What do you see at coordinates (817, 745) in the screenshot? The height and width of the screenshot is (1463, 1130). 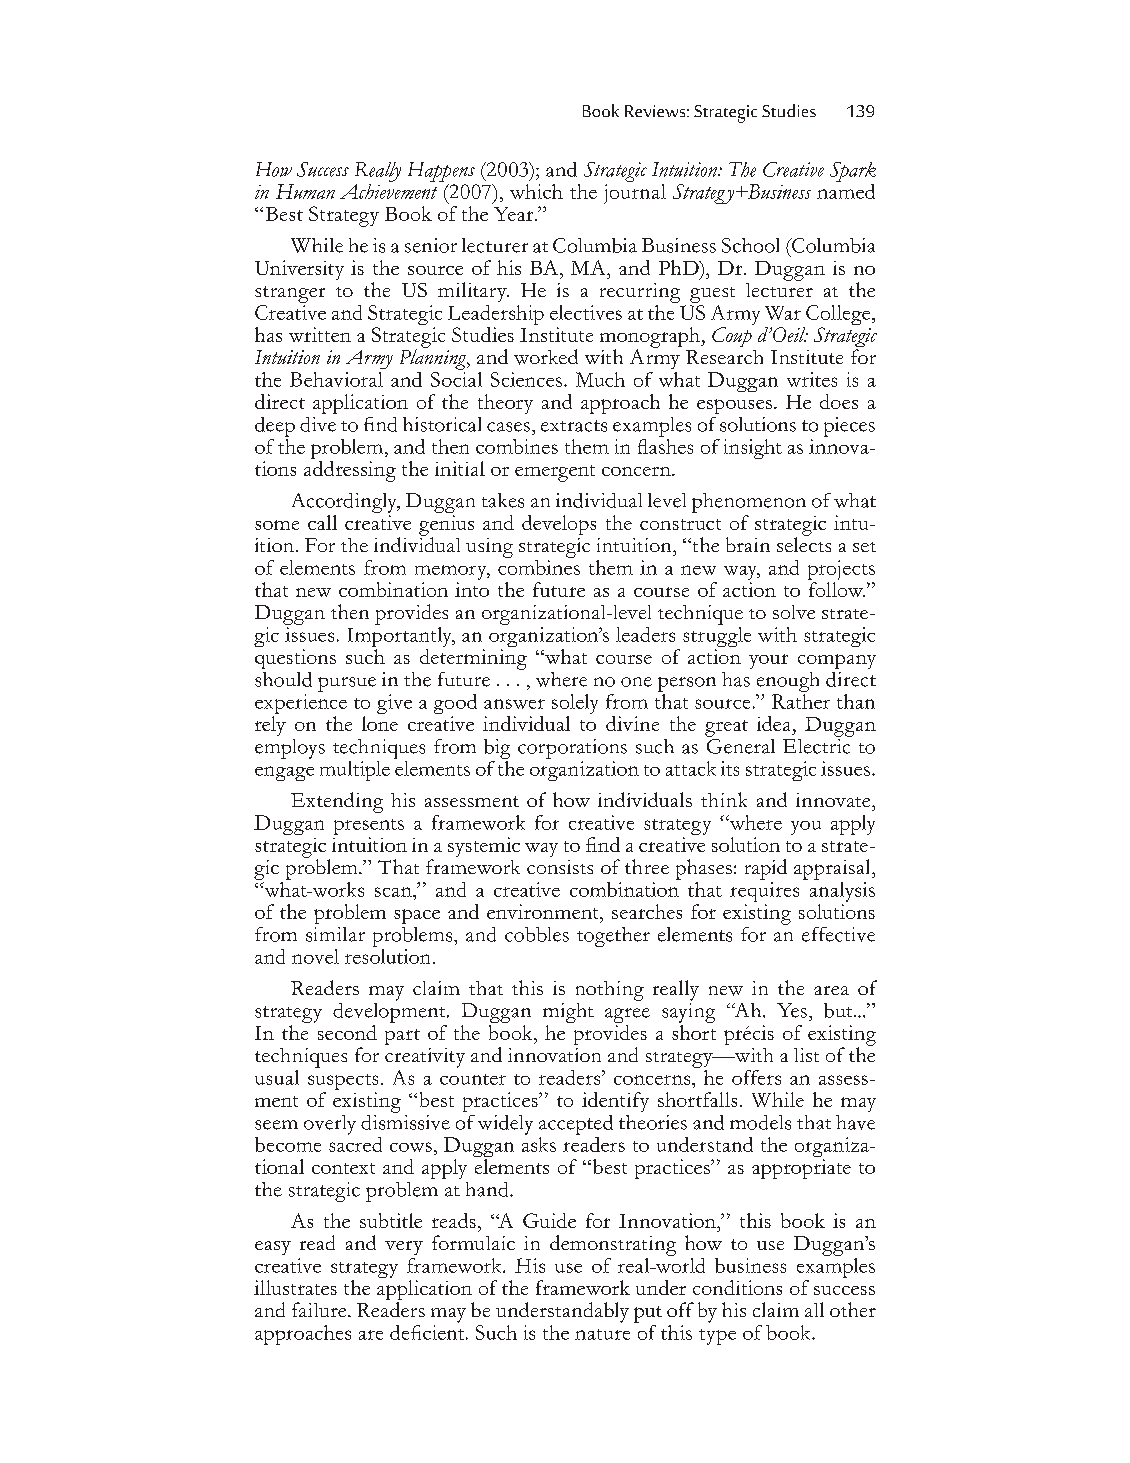 I see `Electric` at bounding box center [817, 745].
